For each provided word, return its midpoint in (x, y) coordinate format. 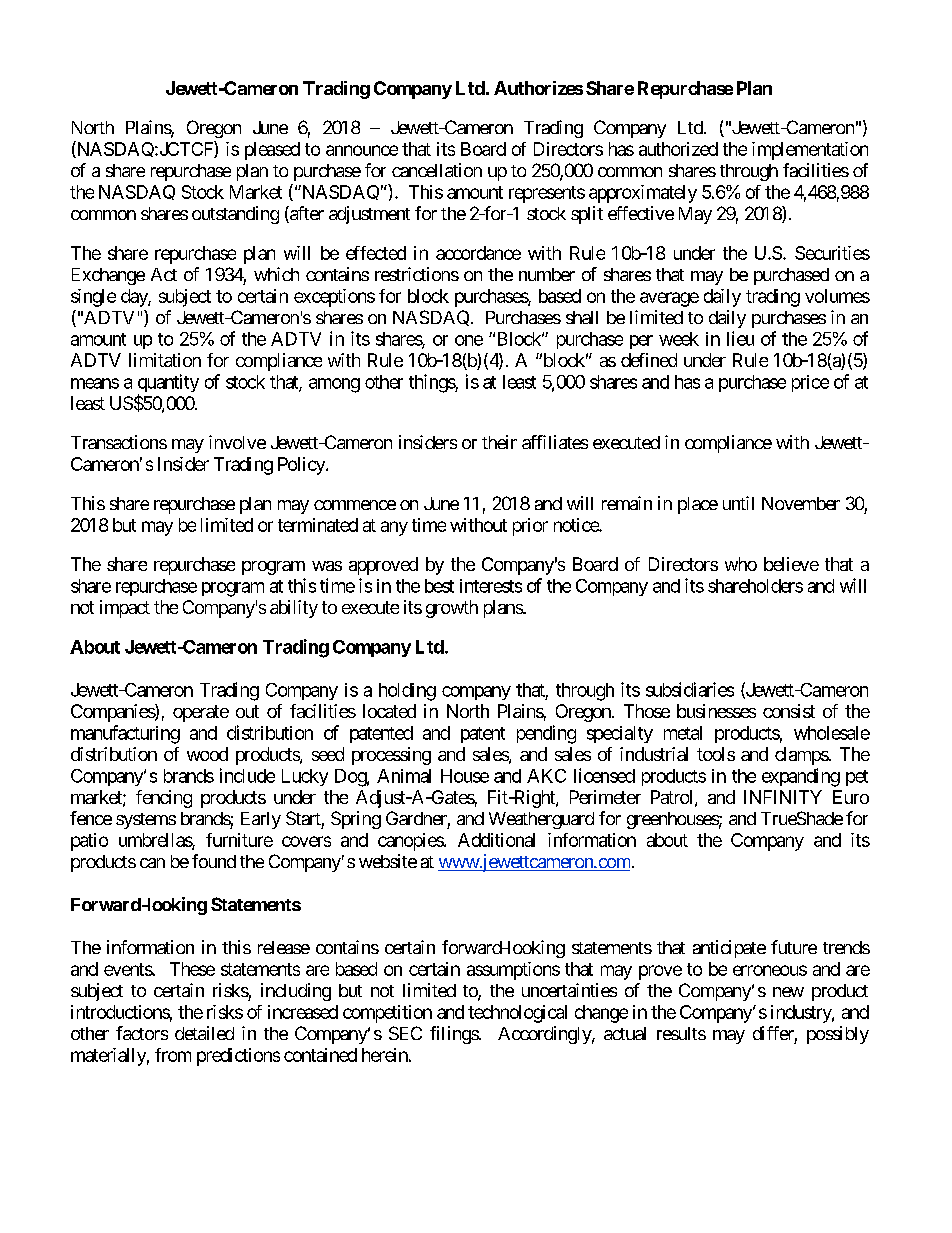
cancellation (437, 170)
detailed (204, 1033)
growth (452, 609)
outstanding (235, 215)
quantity (168, 384)
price (810, 383)
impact (125, 609)
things (432, 383)
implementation (810, 151)
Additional (496, 840)
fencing (164, 799)
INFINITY (783, 797)
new (788, 992)
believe (791, 564)
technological (517, 1014)
